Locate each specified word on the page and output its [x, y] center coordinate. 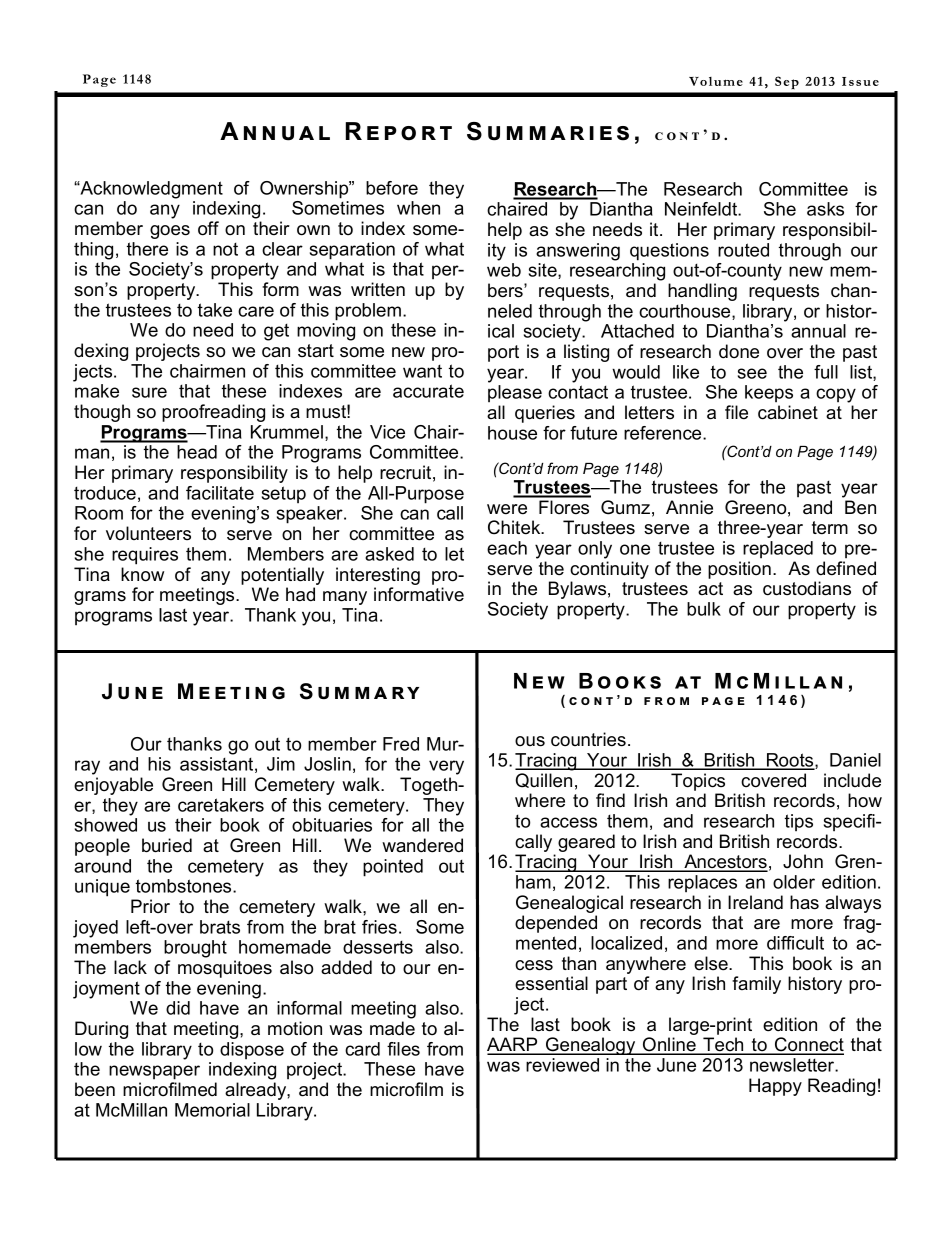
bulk [704, 609]
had [300, 594]
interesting [378, 576]
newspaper [154, 1072]
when [418, 208]
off [208, 228]
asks [825, 209]
